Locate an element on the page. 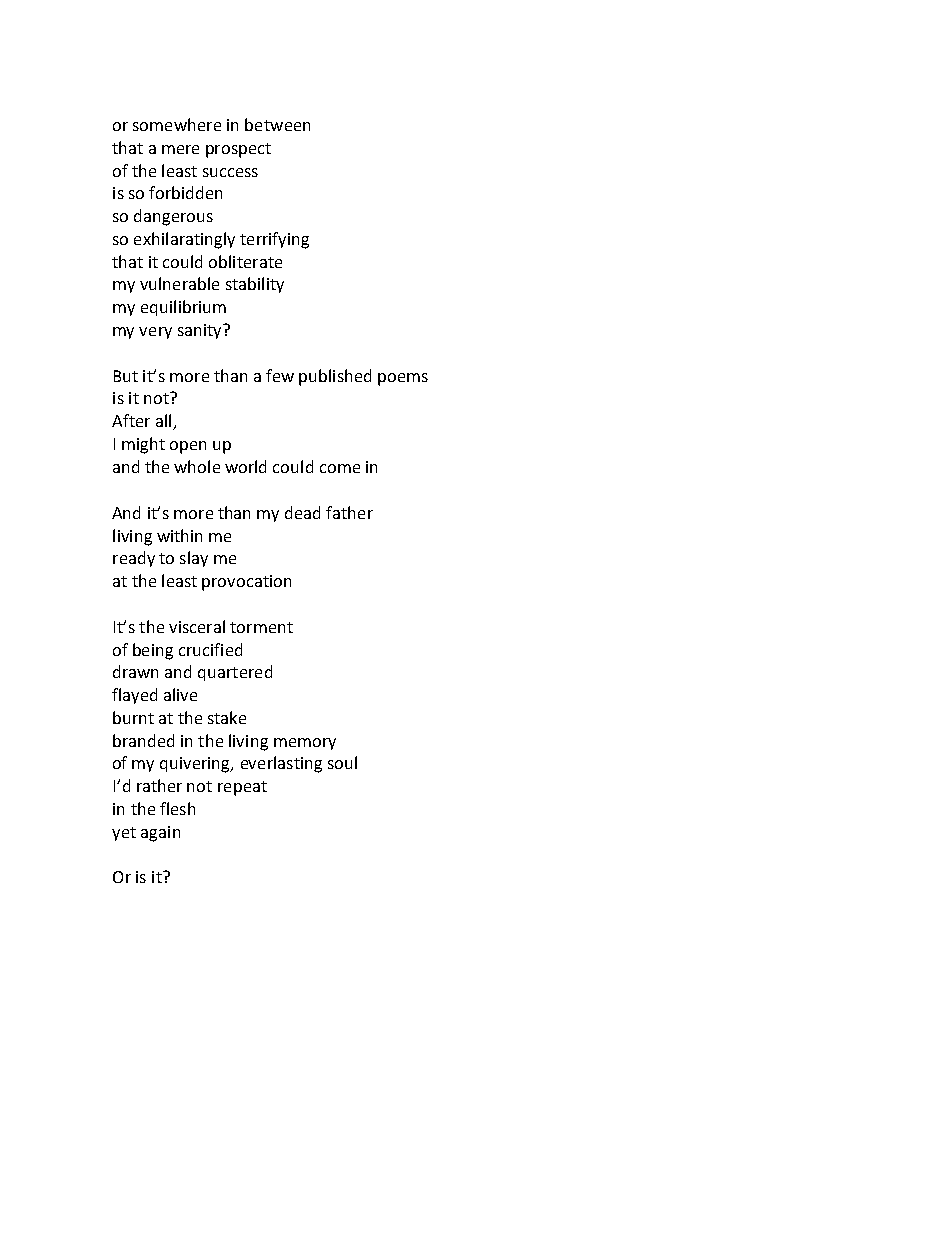 The image size is (952, 1233). stability is located at coordinates (255, 285).
